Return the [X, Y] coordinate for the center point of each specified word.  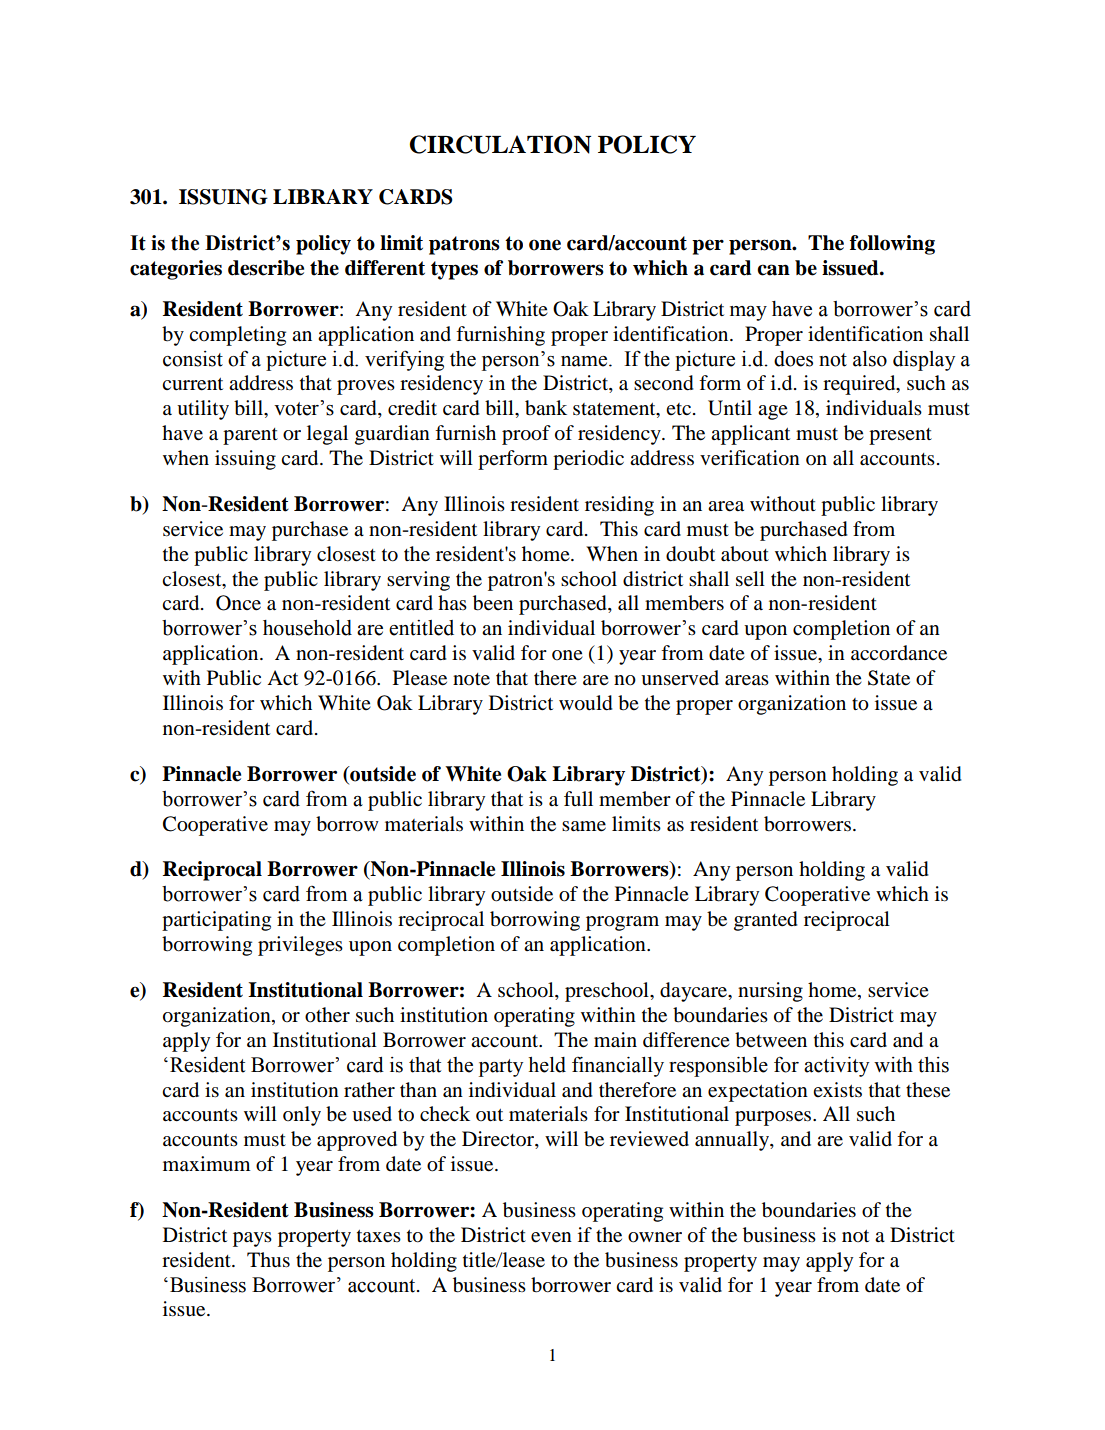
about [745, 554]
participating [216, 921]
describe [266, 268]
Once [238, 603]
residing [619, 506]
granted [766, 921]
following [892, 245]
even [551, 1237]
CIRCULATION [500, 144]
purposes [774, 1118]
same [584, 826]
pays [252, 1239]
